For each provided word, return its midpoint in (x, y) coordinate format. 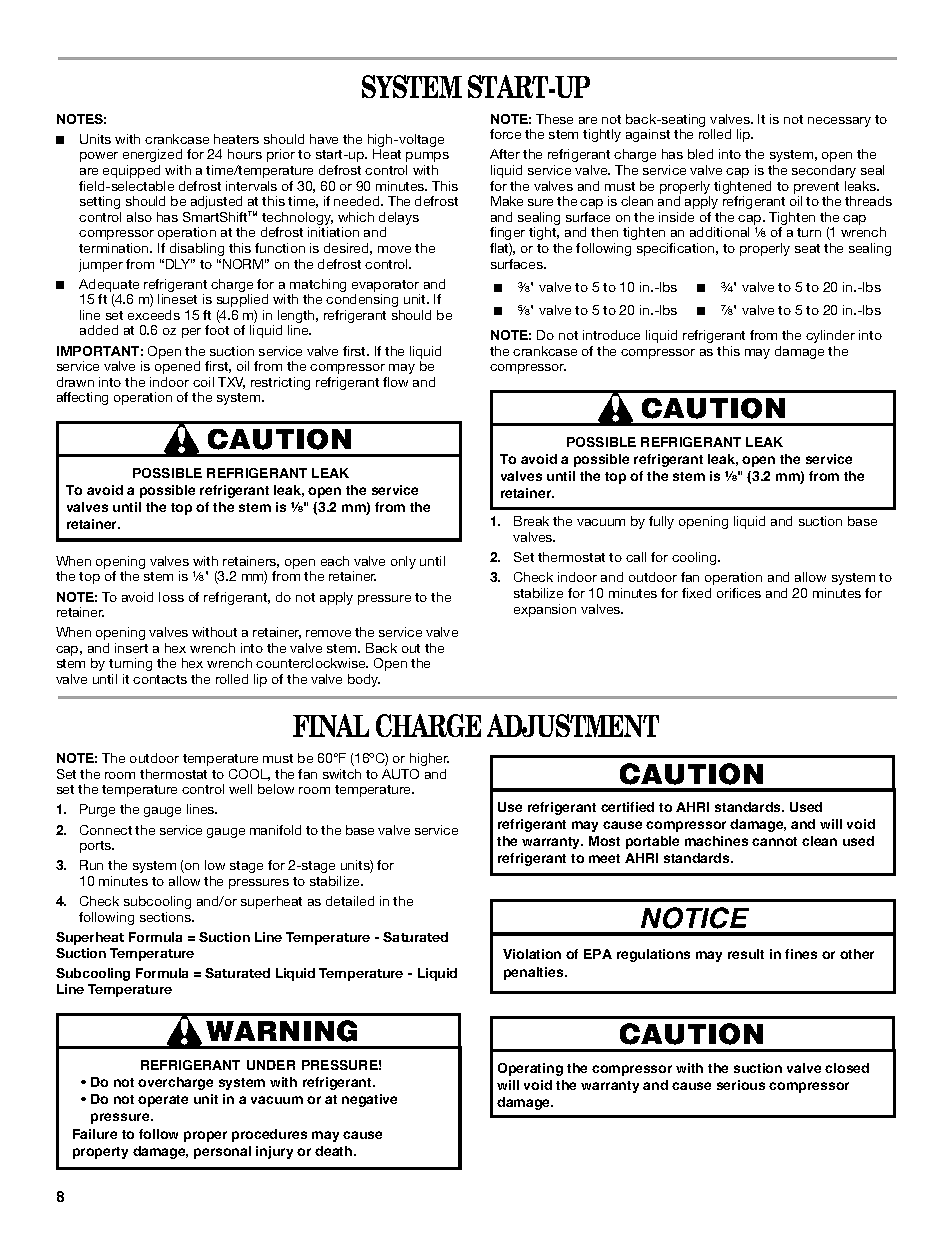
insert (131, 648)
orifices (739, 593)
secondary (824, 171)
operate (163, 1101)
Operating (530, 1069)
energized (152, 155)
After (505, 154)
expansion (545, 610)
